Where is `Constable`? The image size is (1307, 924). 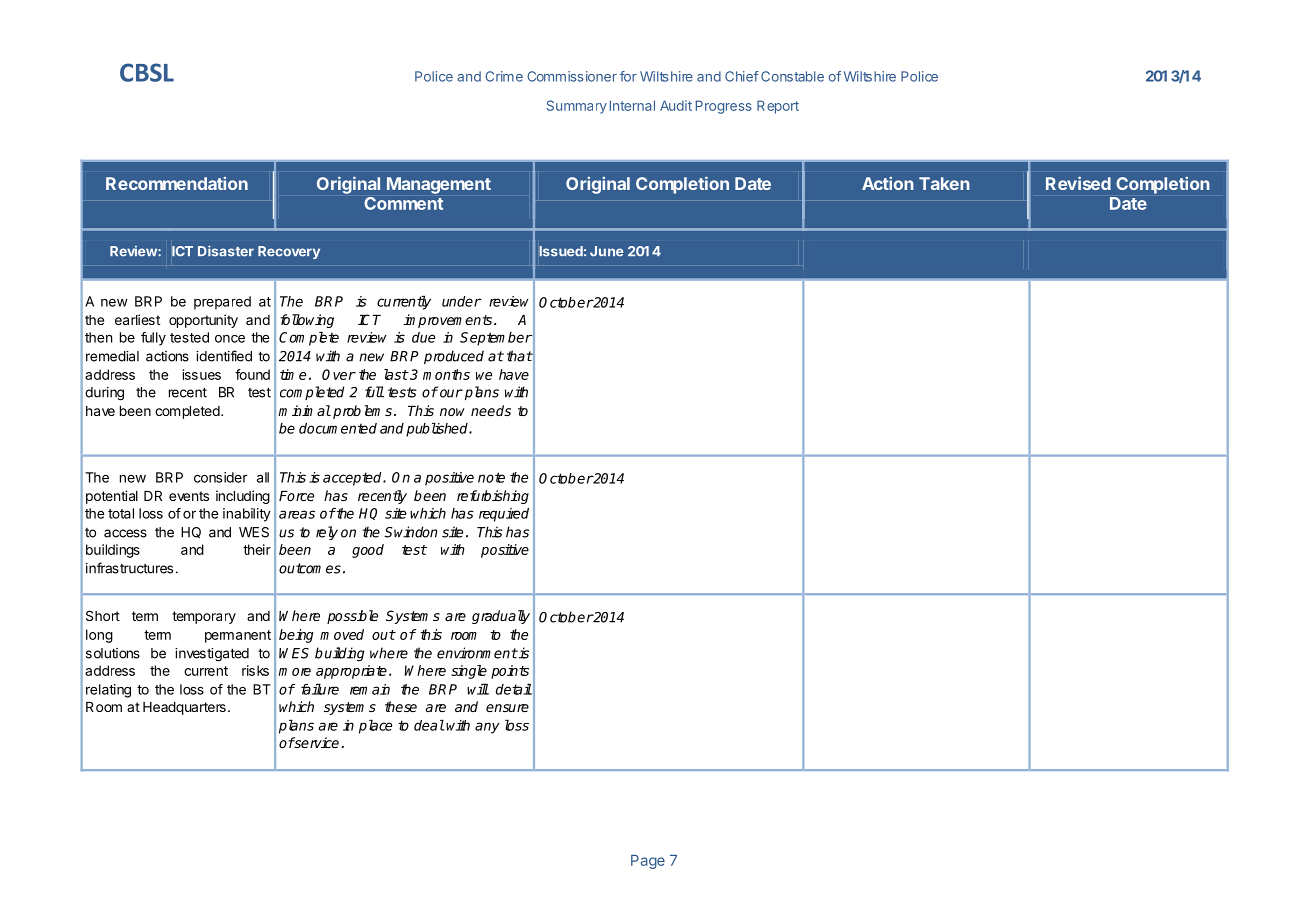
Constable is located at coordinates (792, 76).
